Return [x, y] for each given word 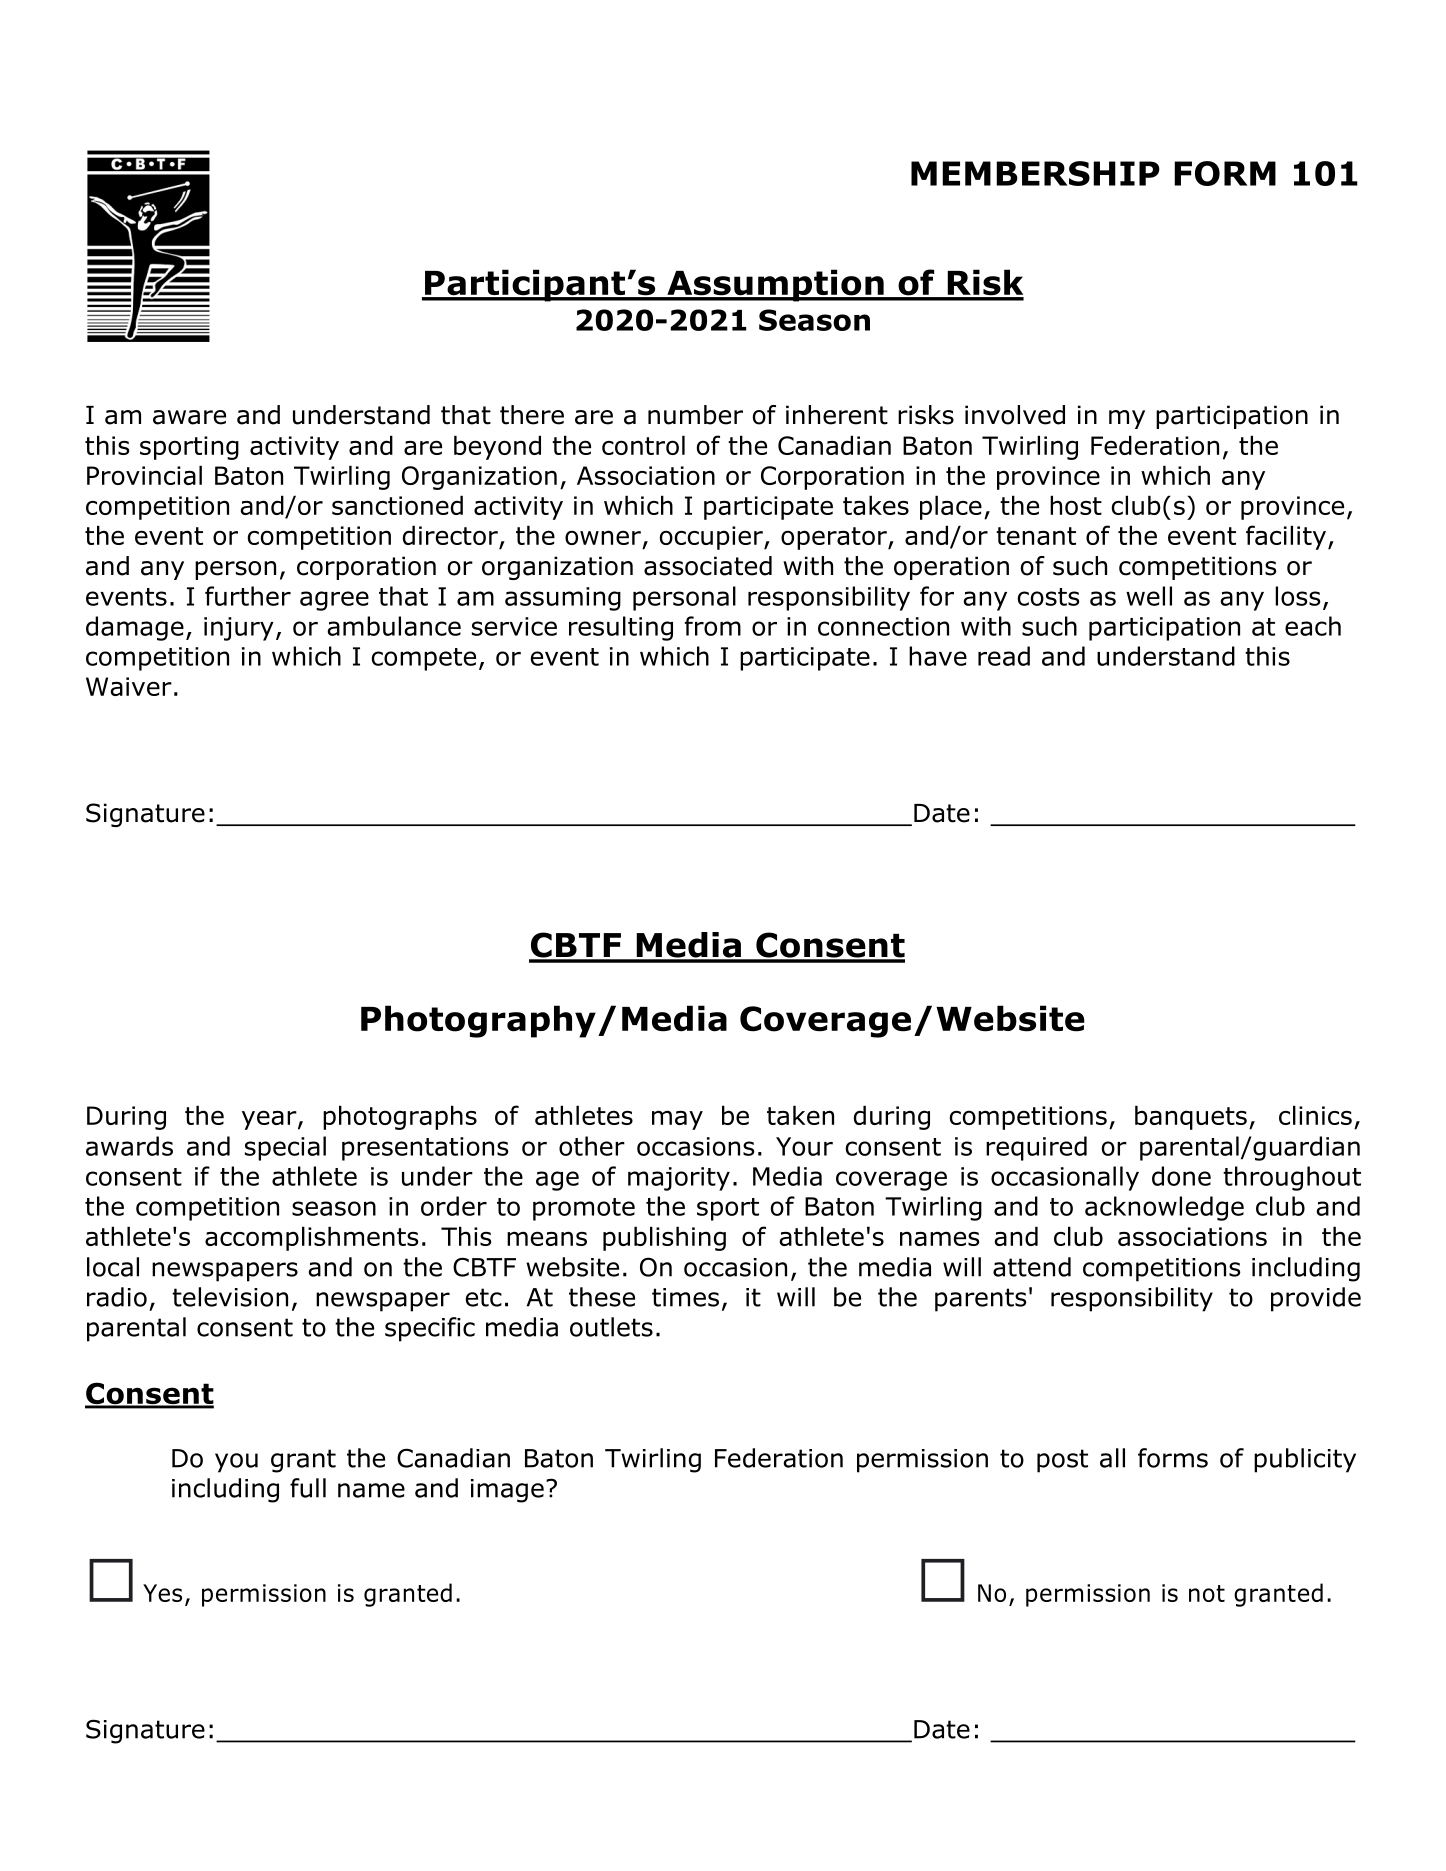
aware [189, 417]
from [713, 626]
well [1149, 596]
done [1181, 1176]
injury [239, 629]
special [285, 1148]
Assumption [775, 285]
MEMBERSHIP [1035, 173]
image [507, 1491]
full [308, 1488]
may [677, 1120]
